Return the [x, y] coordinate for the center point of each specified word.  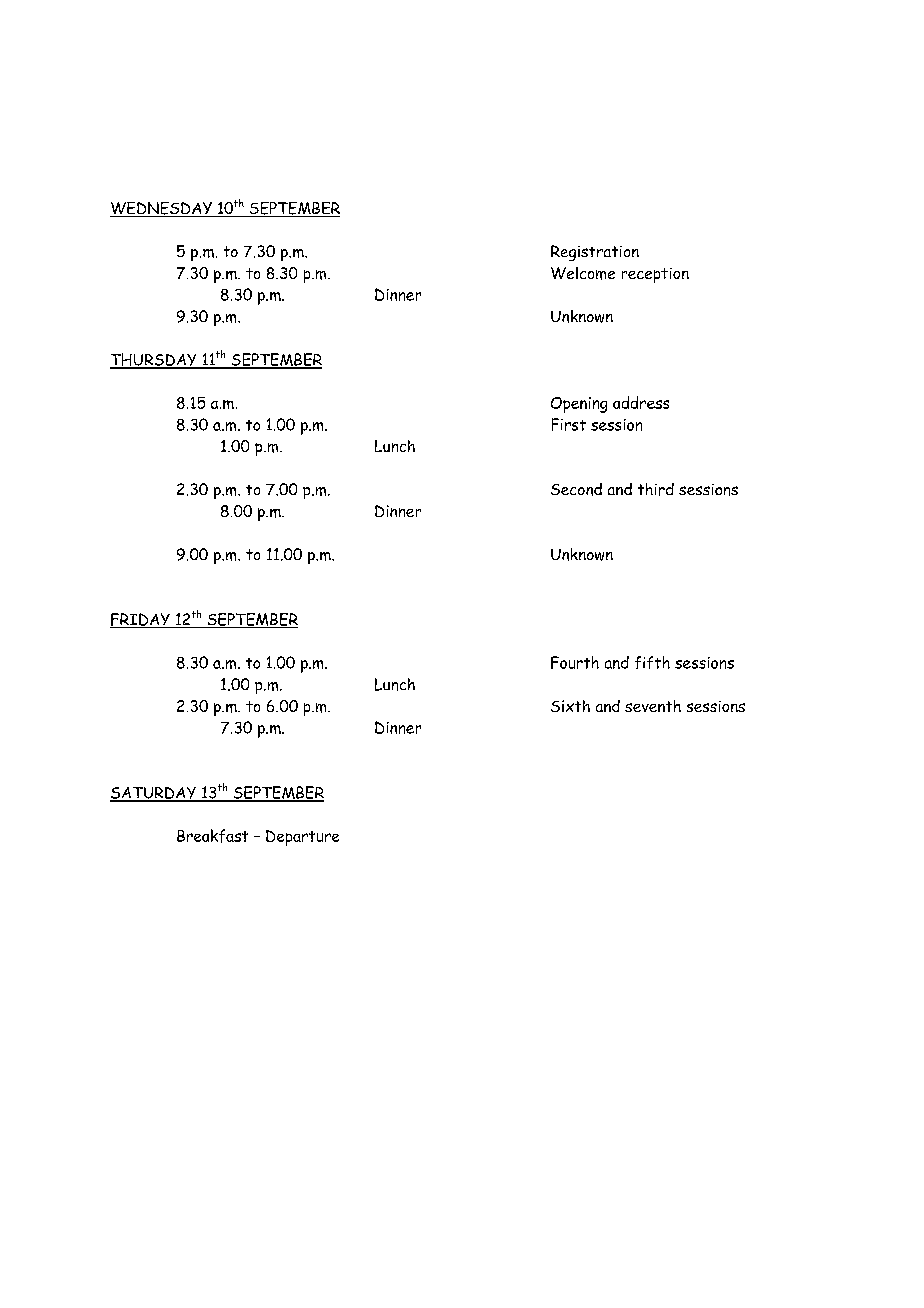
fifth [652, 662]
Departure [302, 838]
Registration [595, 253]
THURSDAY [154, 360]
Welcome [583, 273]
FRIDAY [141, 620]
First [569, 424]
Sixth [570, 706]
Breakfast [212, 836]
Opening [579, 405]
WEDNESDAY [162, 209]
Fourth [575, 662]
